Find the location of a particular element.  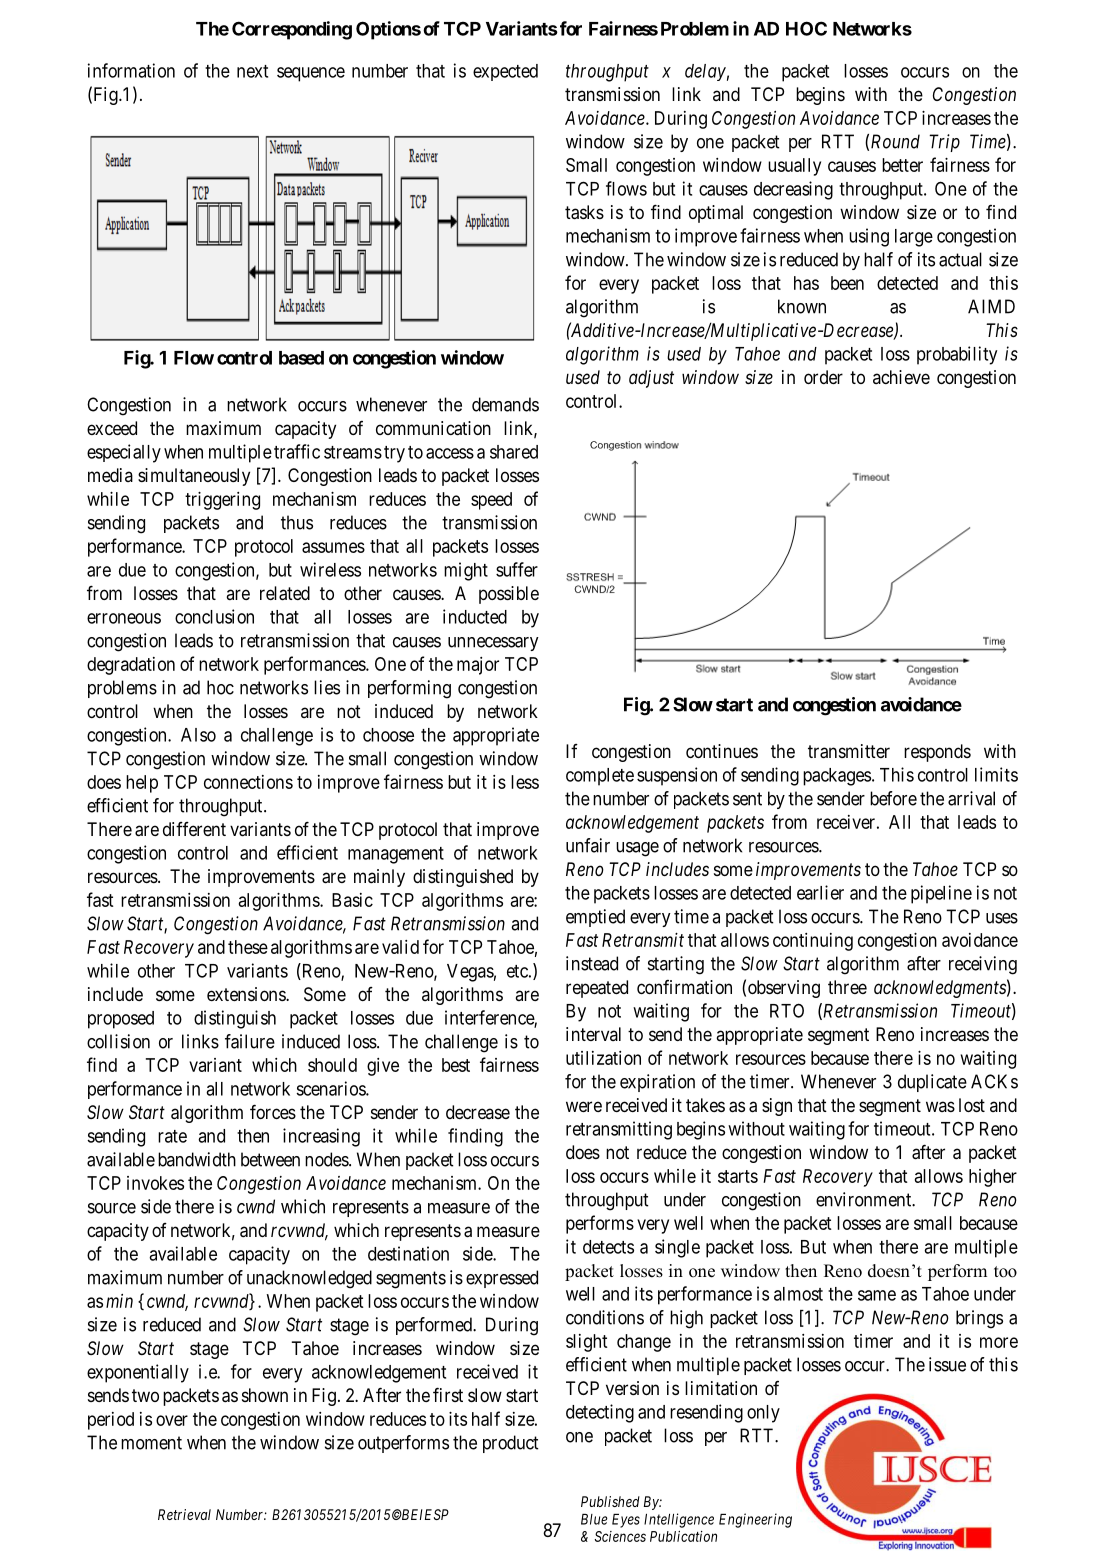

suffer is located at coordinates (517, 569).
